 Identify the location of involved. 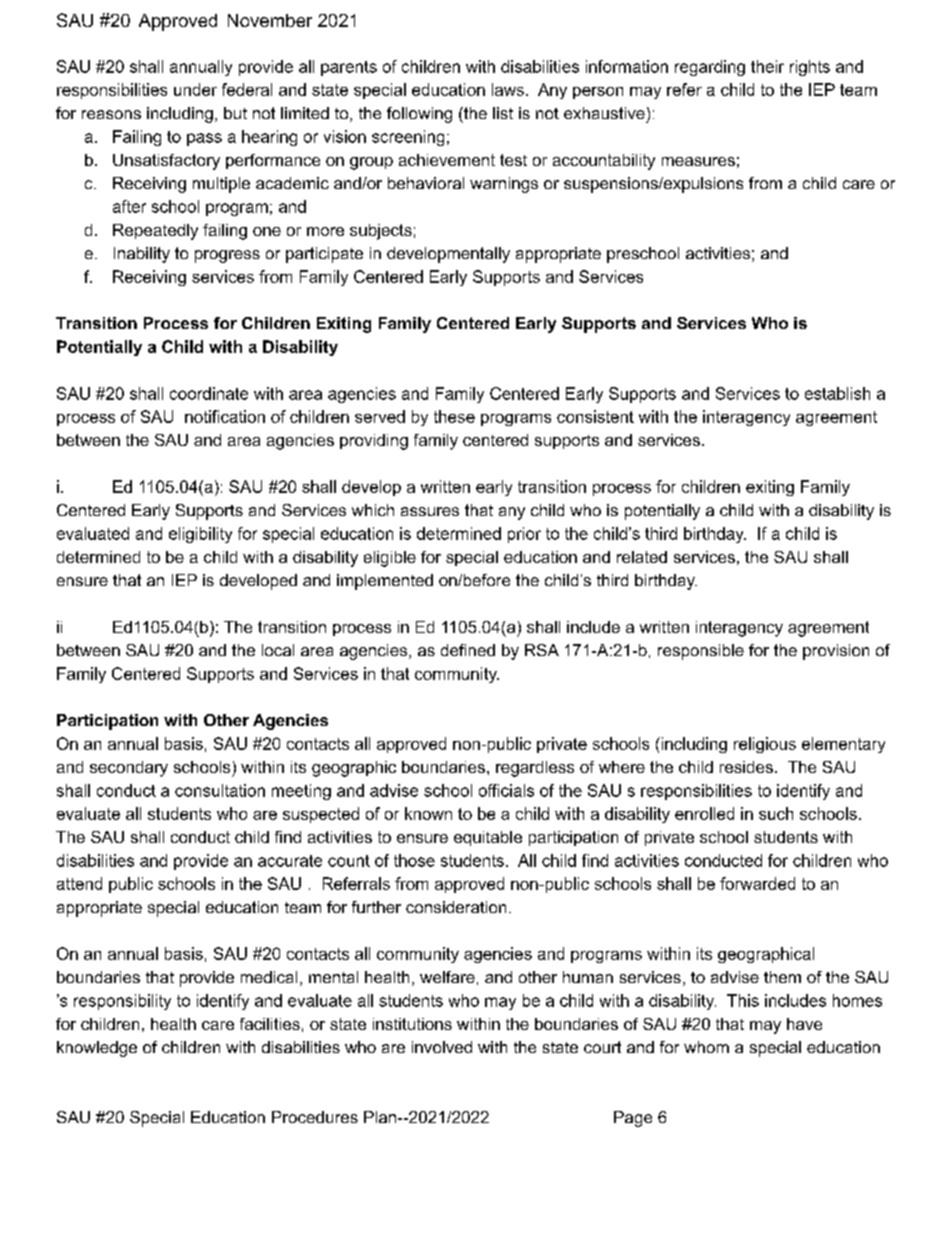
(442, 1047).
